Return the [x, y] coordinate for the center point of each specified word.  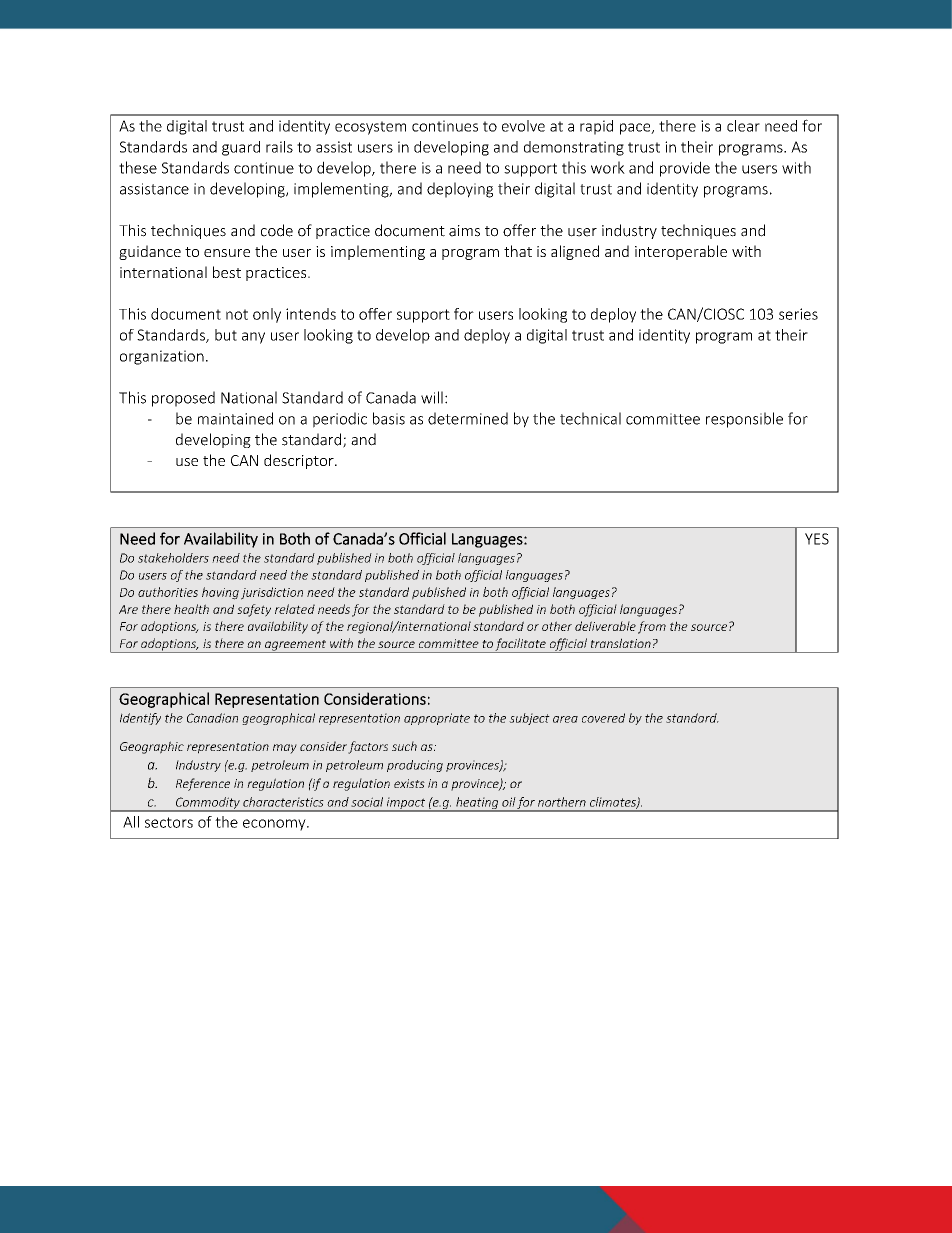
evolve [523, 126]
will [432, 397]
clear [743, 126]
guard [241, 148]
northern [562, 802]
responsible [744, 420]
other [557, 626]
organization [162, 357]
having [220, 593]
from [652, 627]
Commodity [207, 804]
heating [477, 804]
